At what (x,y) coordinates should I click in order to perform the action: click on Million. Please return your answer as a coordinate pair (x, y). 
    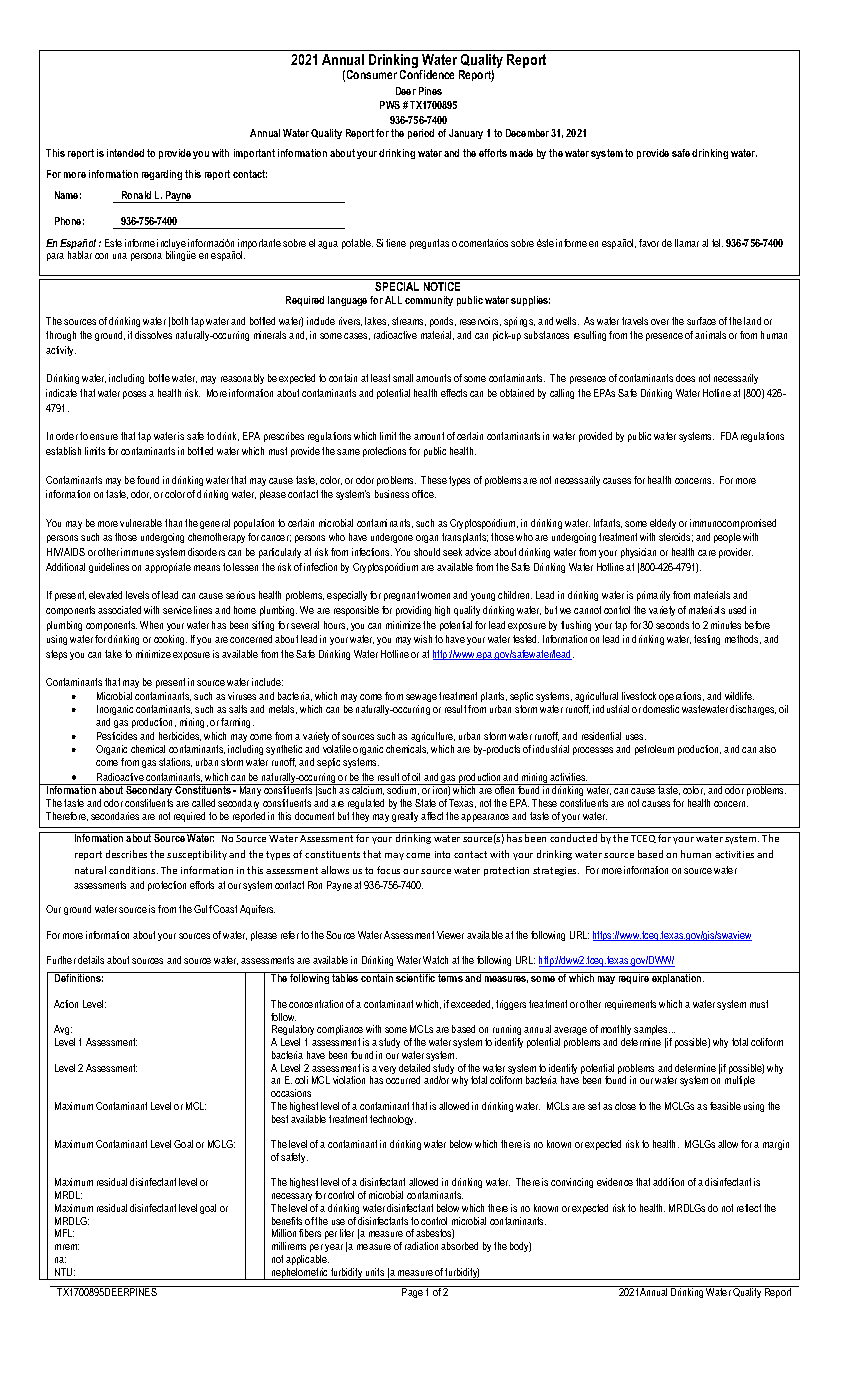
    Looking at the image, I should click on (284, 1233).
